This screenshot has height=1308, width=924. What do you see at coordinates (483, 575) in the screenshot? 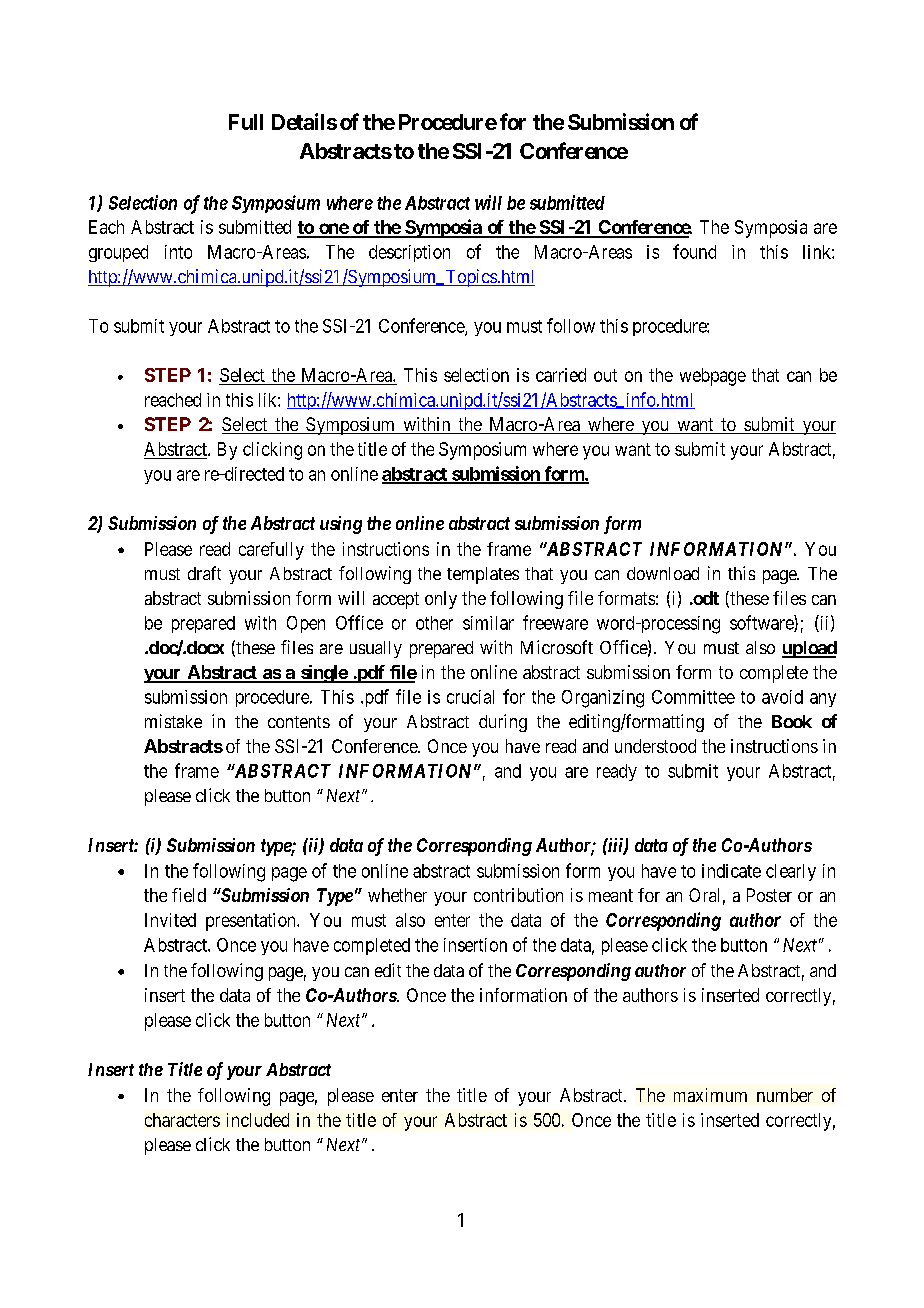
I see `templates` at bounding box center [483, 575].
